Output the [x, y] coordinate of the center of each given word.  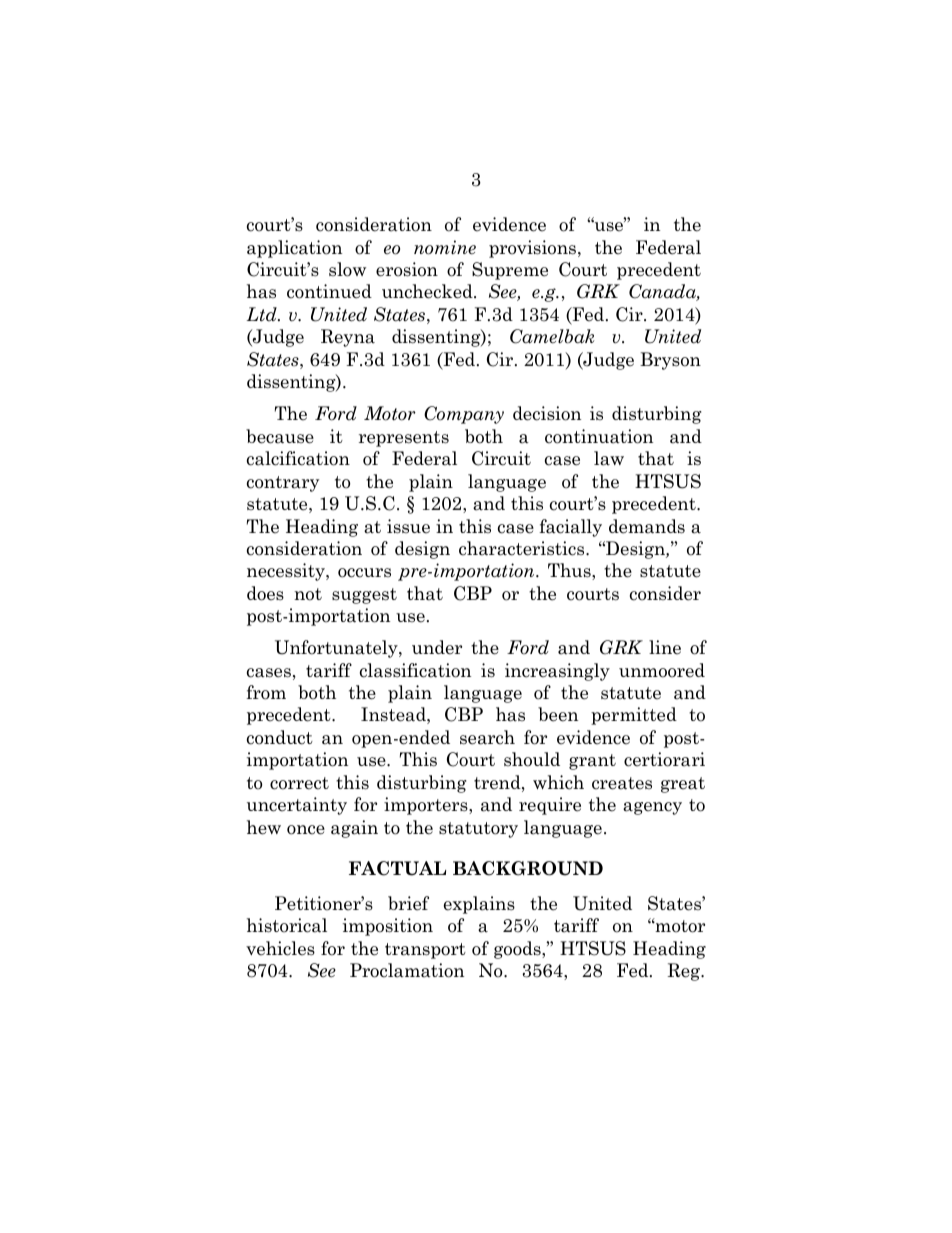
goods [518, 950]
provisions [534, 249]
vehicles [280, 948]
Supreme [510, 271]
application [294, 249]
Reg [684, 972]
